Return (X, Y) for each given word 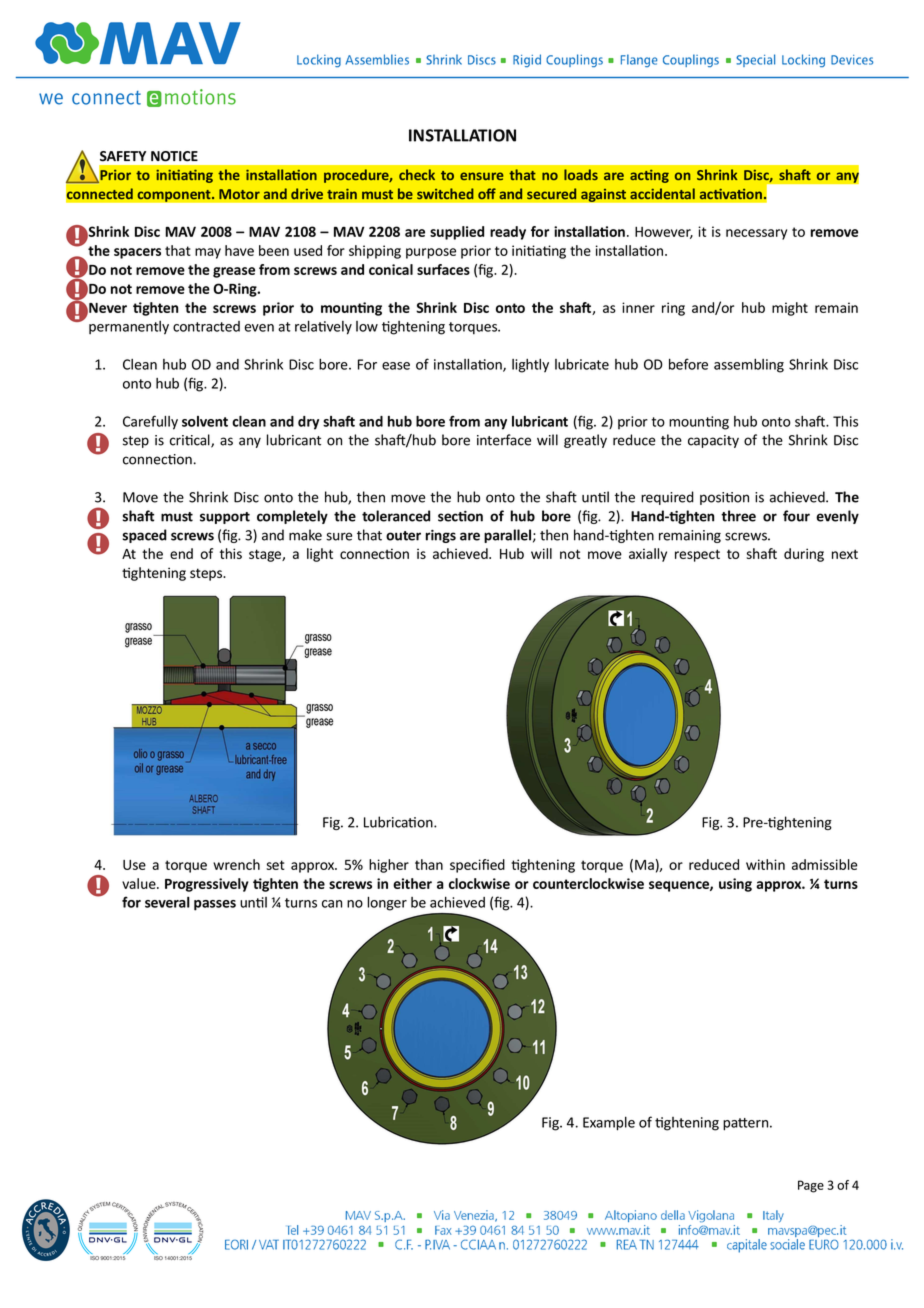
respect (697, 555)
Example (609, 1123)
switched (445, 194)
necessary (756, 234)
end (181, 553)
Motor (239, 194)
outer (403, 536)
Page (811, 1186)
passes (215, 905)
